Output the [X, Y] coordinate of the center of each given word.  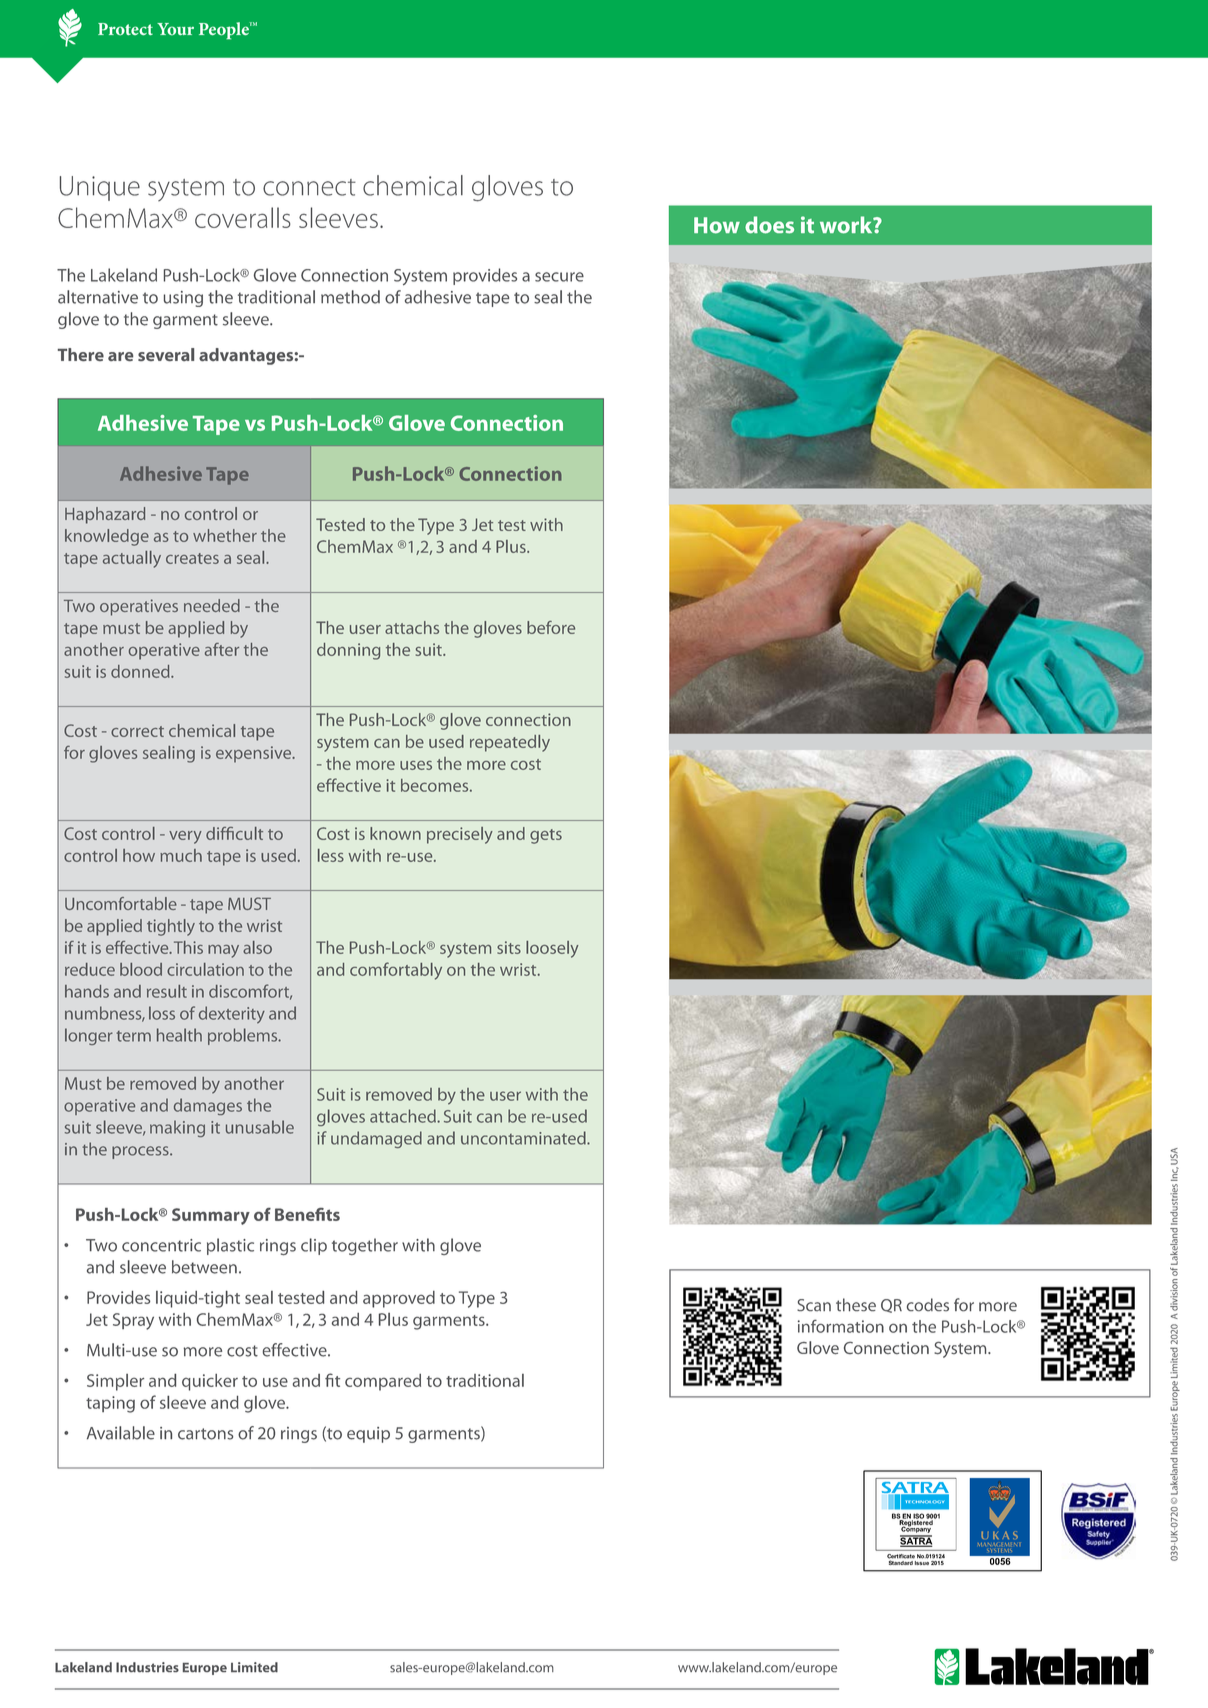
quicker [210, 1382]
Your [175, 29]
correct [137, 731]
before [551, 627]
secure [559, 277]
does [769, 225]
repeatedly [510, 743]
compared [383, 1382]
